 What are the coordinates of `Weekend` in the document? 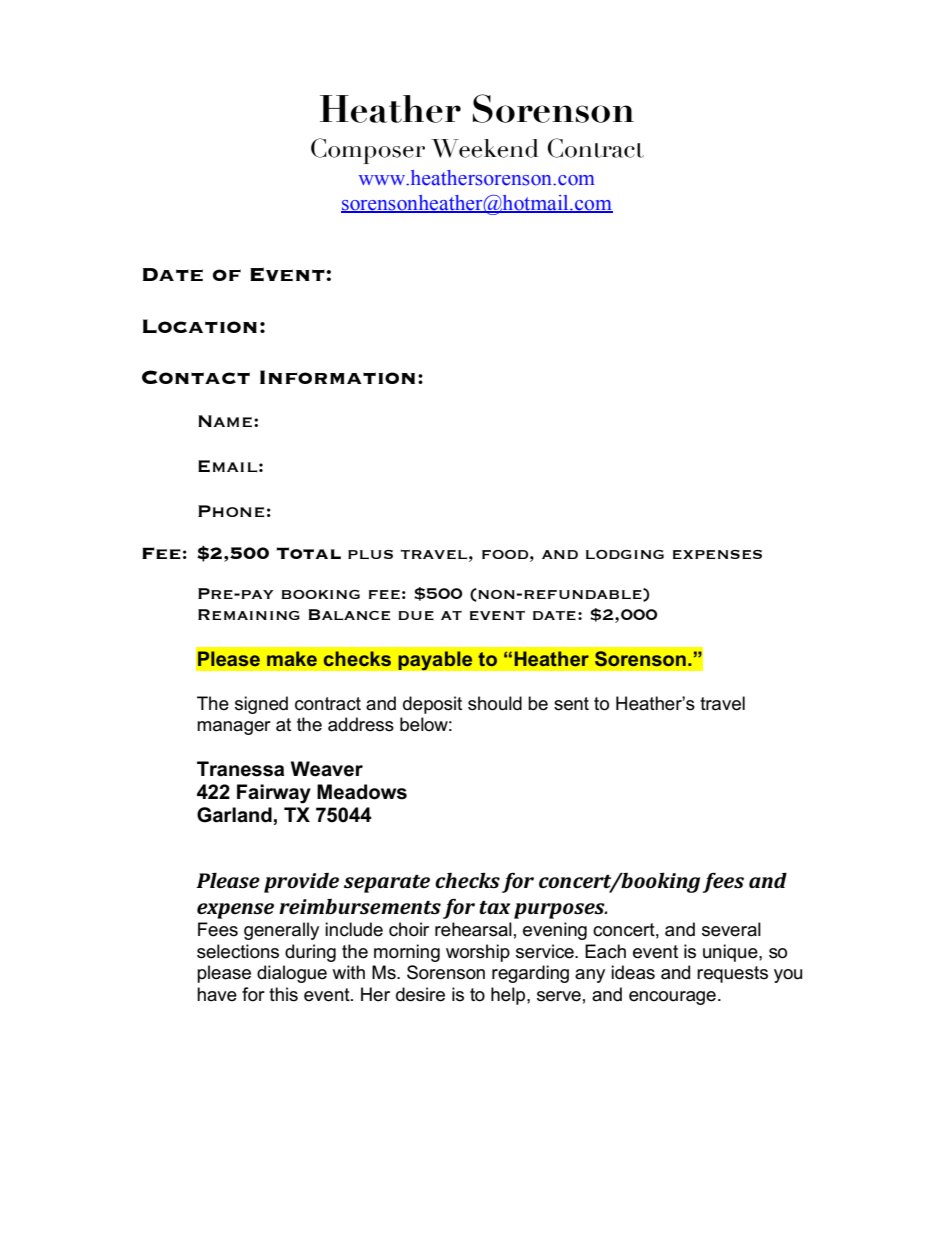 It's located at (484, 148).
